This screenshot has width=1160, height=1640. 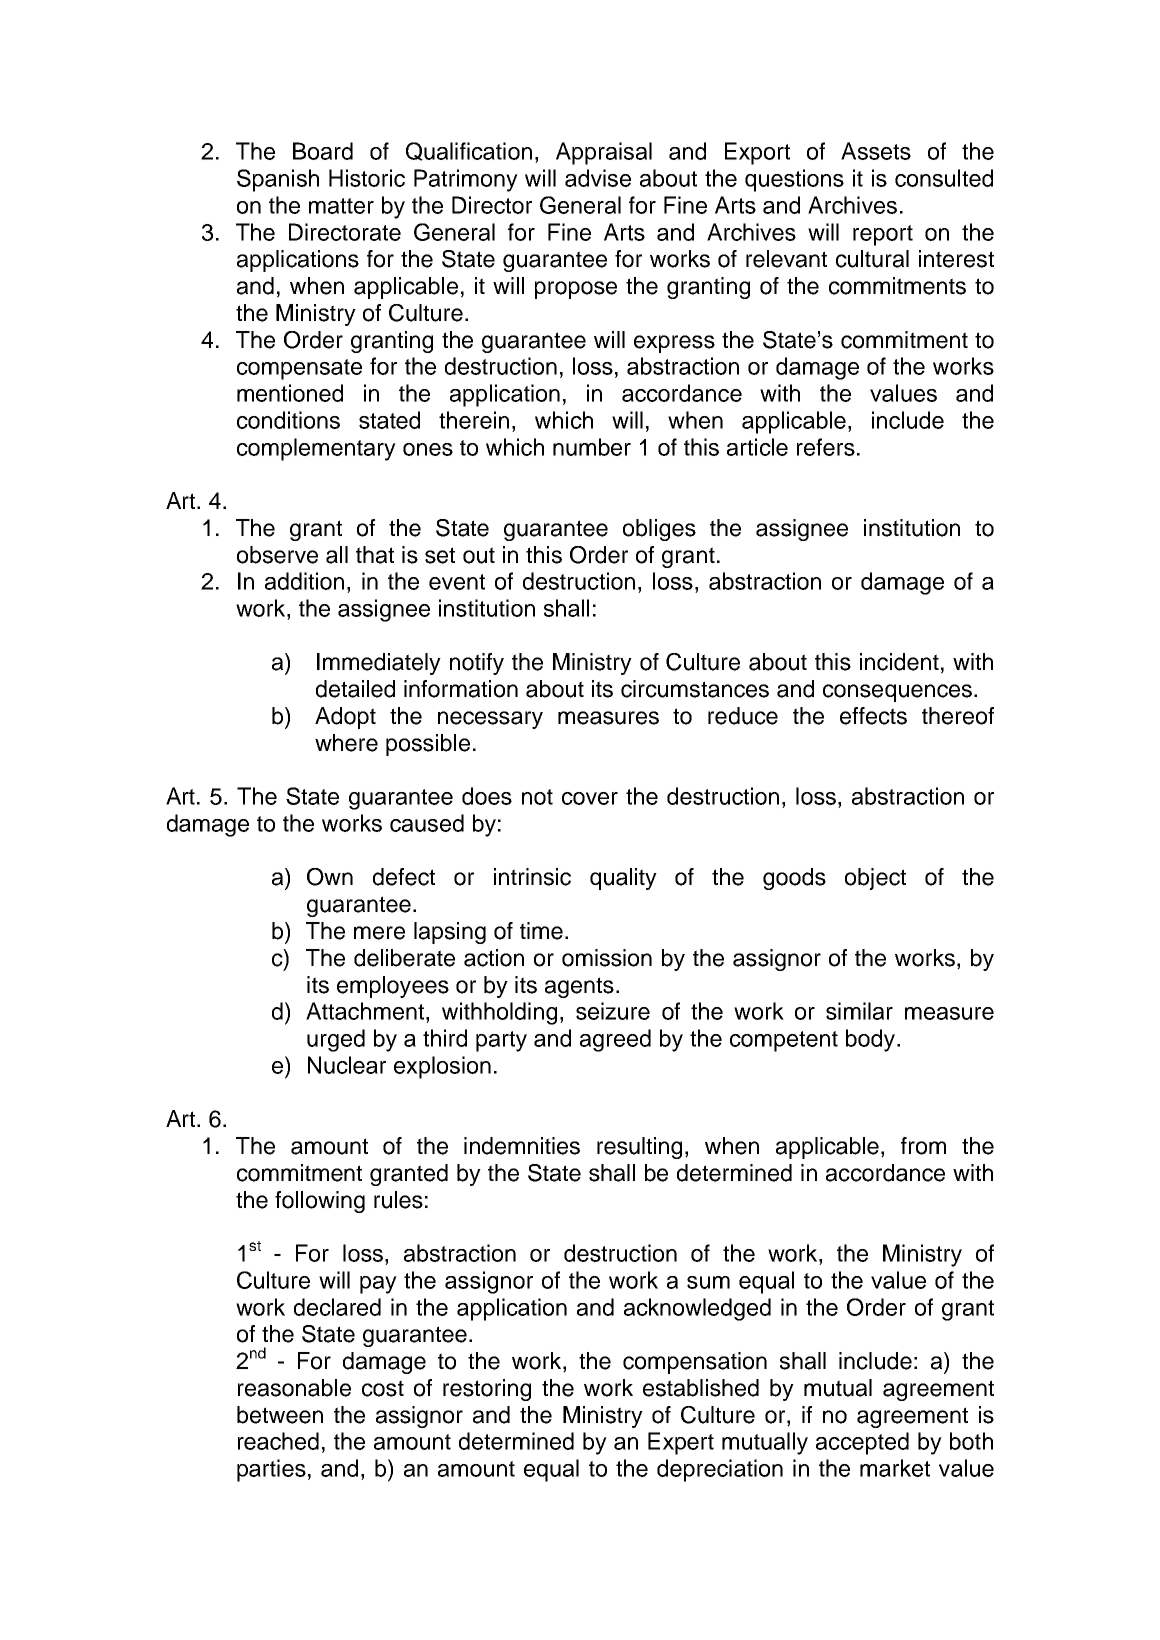 What do you see at coordinates (383, 1388) in the screenshot?
I see `cost` at bounding box center [383, 1388].
